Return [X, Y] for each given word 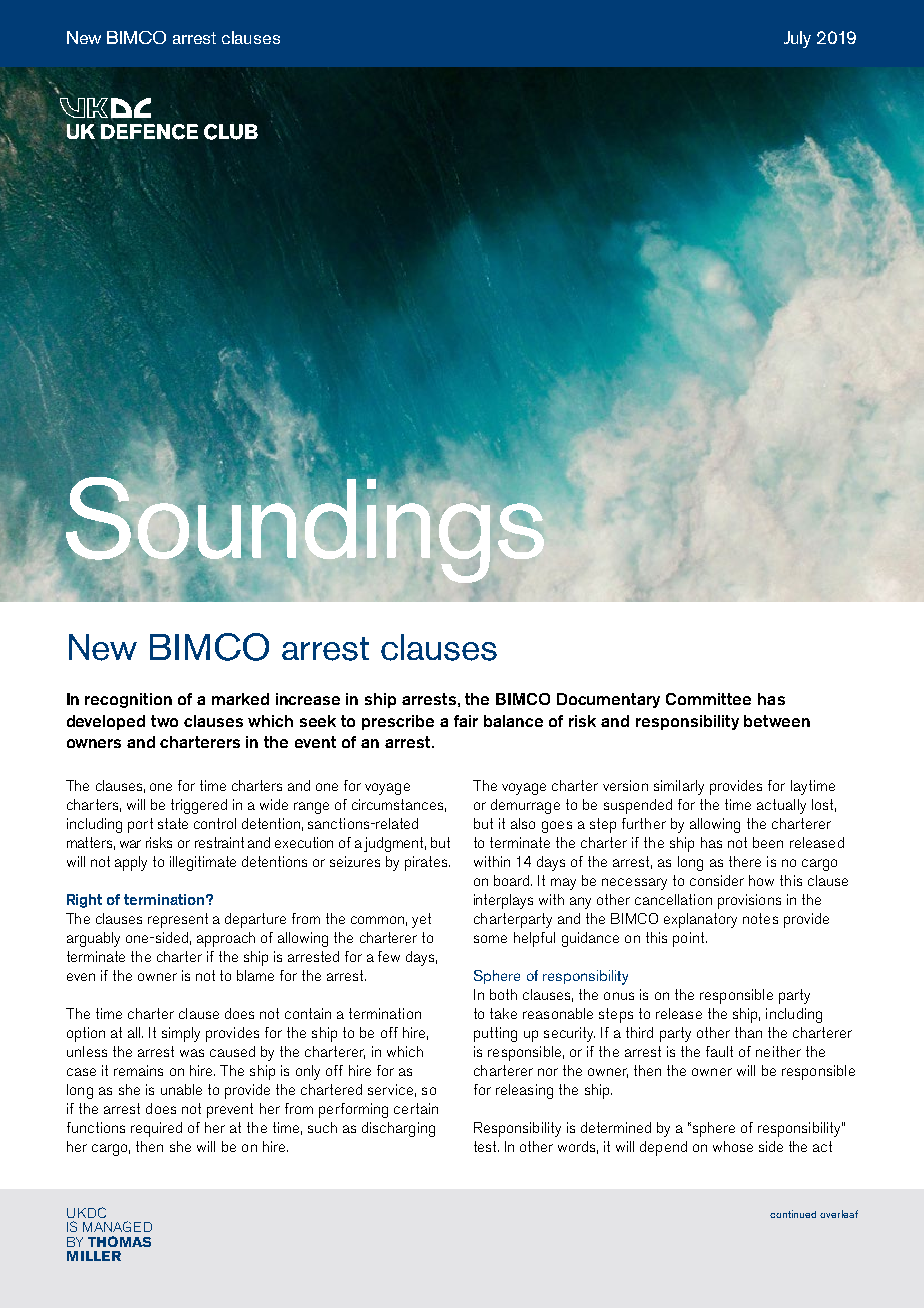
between [777, 721]
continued [793, 1214]
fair [466, 721]
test [486, 1146]
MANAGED [117, 1226]
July [797, 39]
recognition [128, 700]
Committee [708, 699]
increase [308, 699]
